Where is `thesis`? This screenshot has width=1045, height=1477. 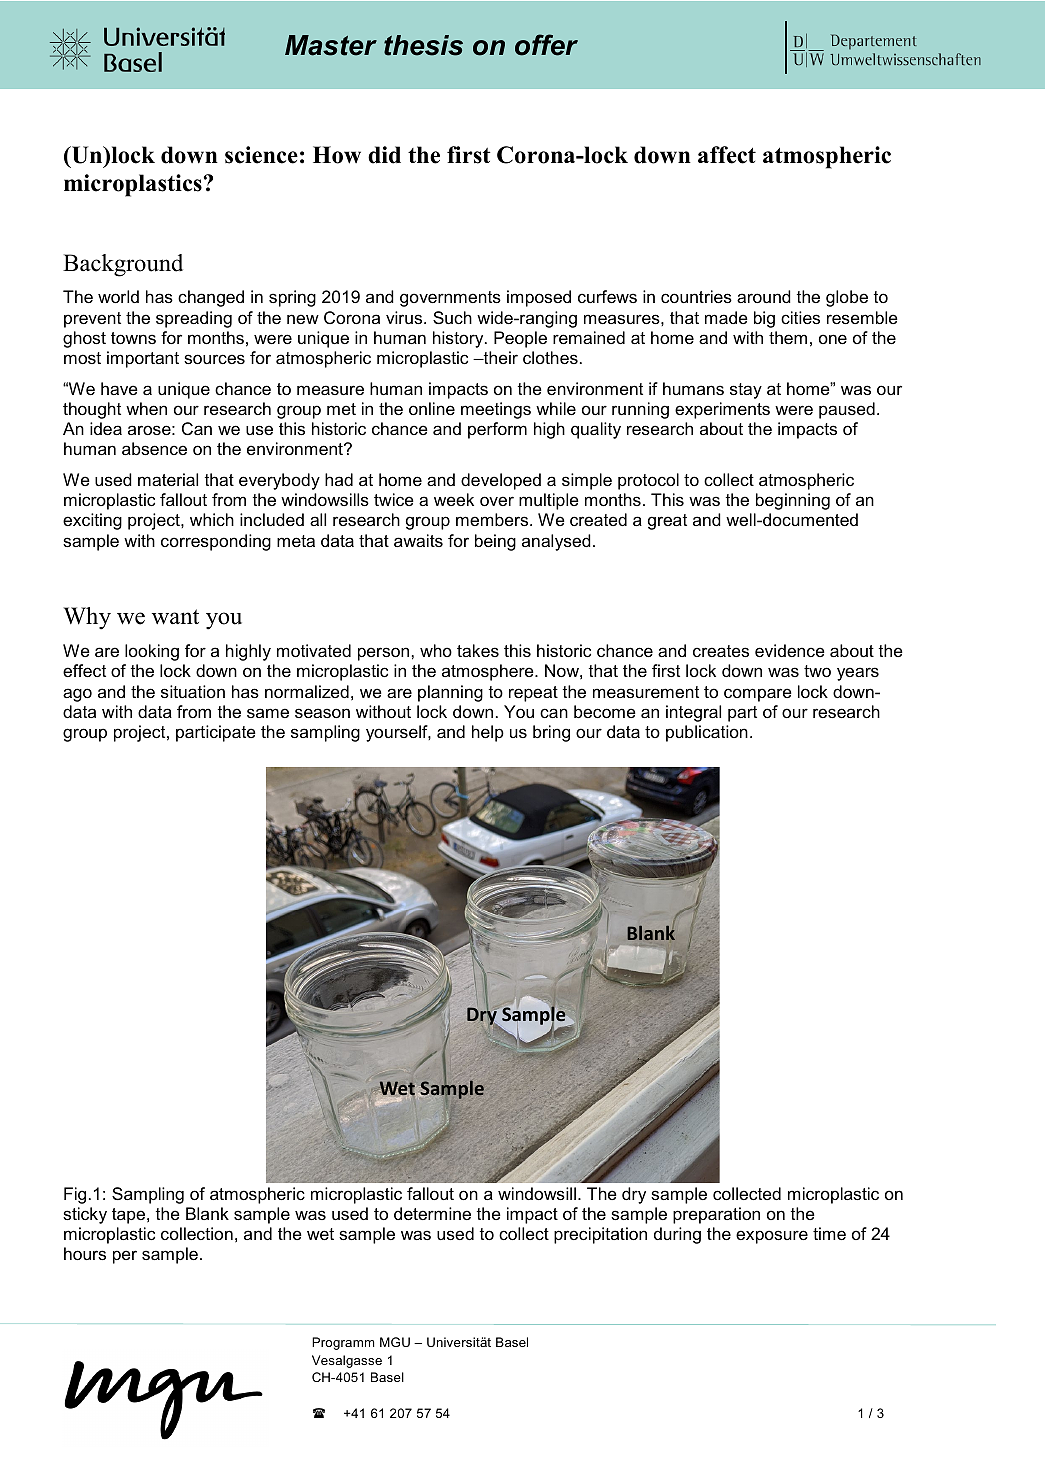 thesis is located at coordinates (423, 45).
